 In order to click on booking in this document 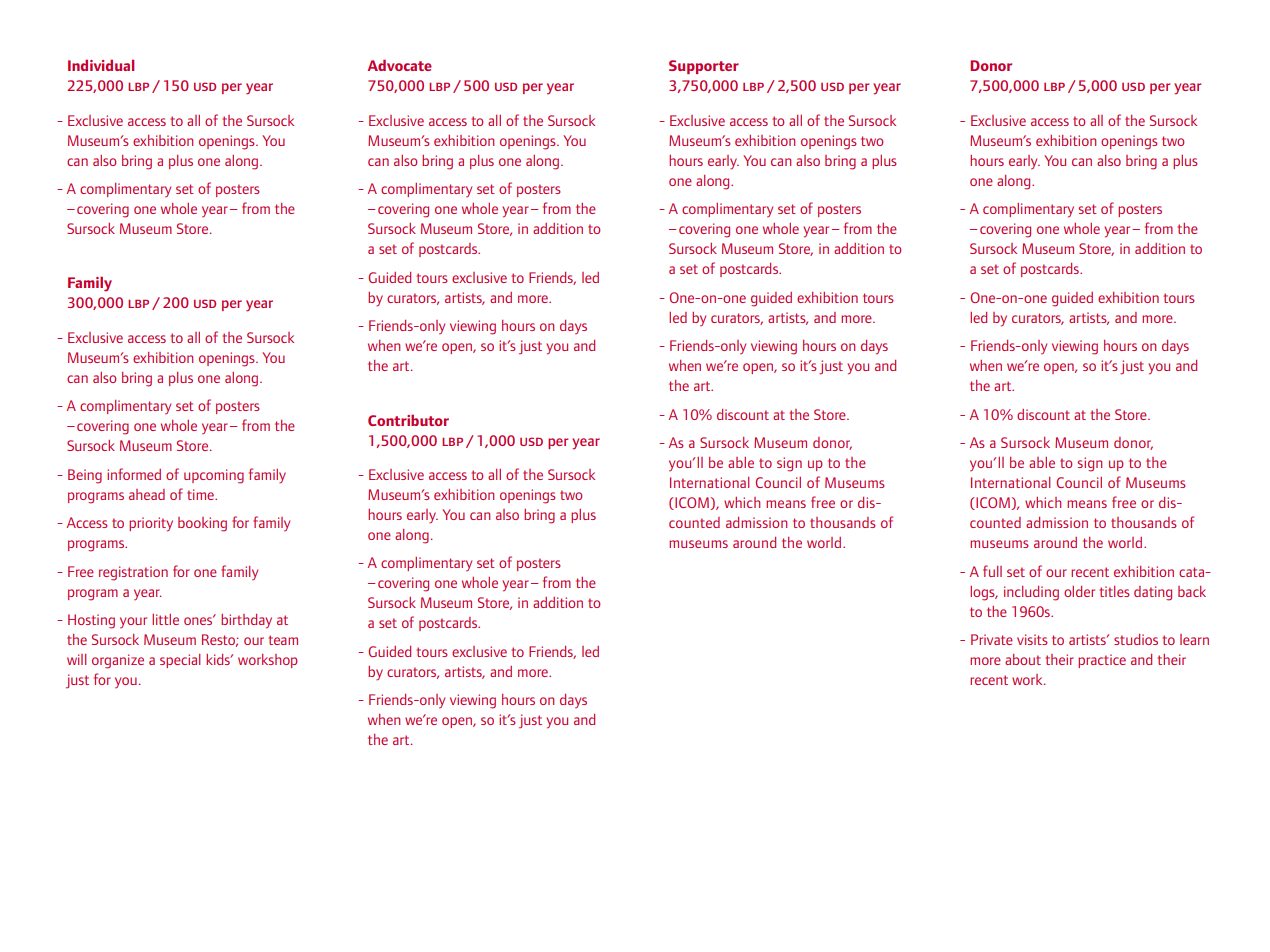, I will do `click(202, 524)`.
